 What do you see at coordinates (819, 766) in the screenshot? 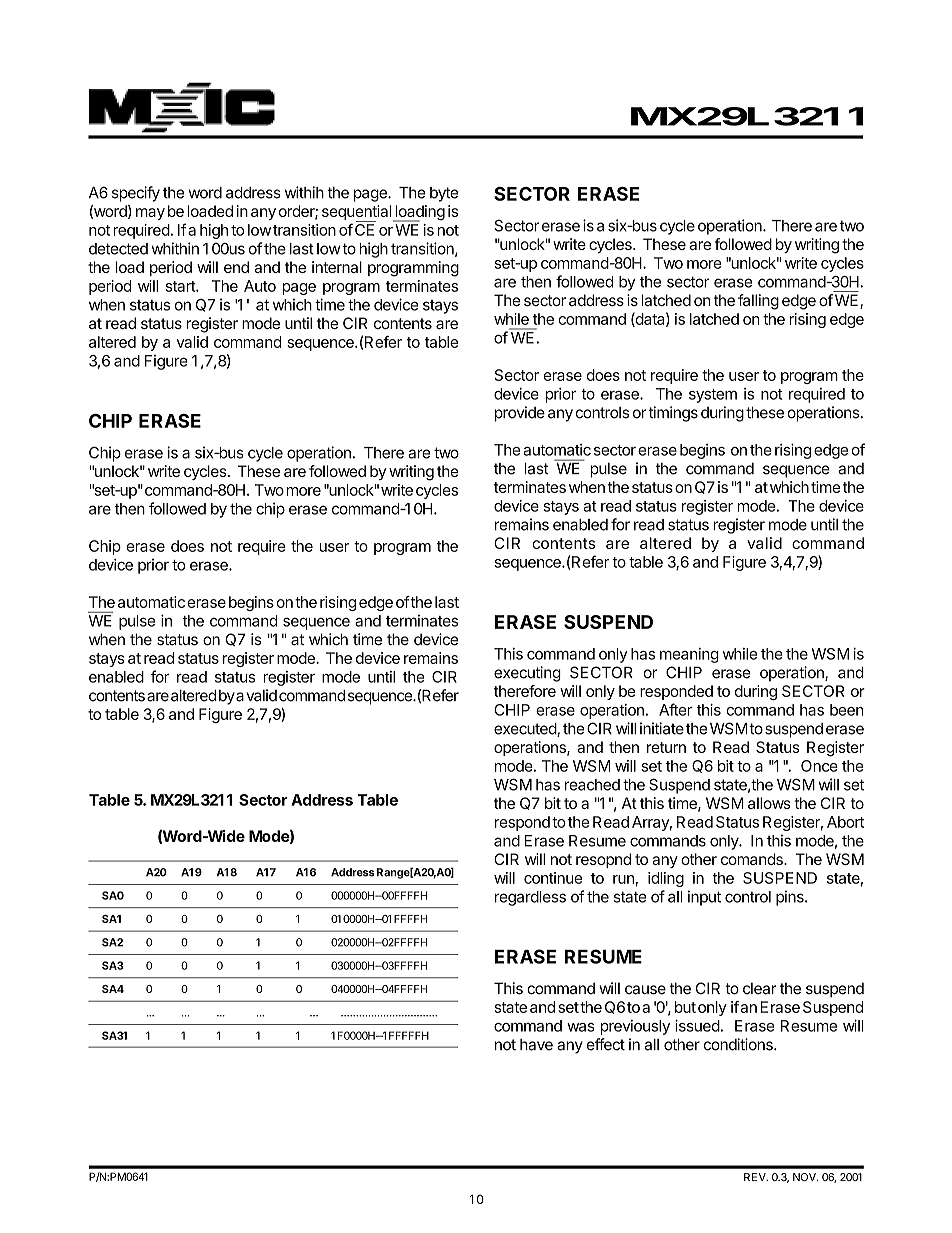
I see `Once` at bounding box center [819, 766].
